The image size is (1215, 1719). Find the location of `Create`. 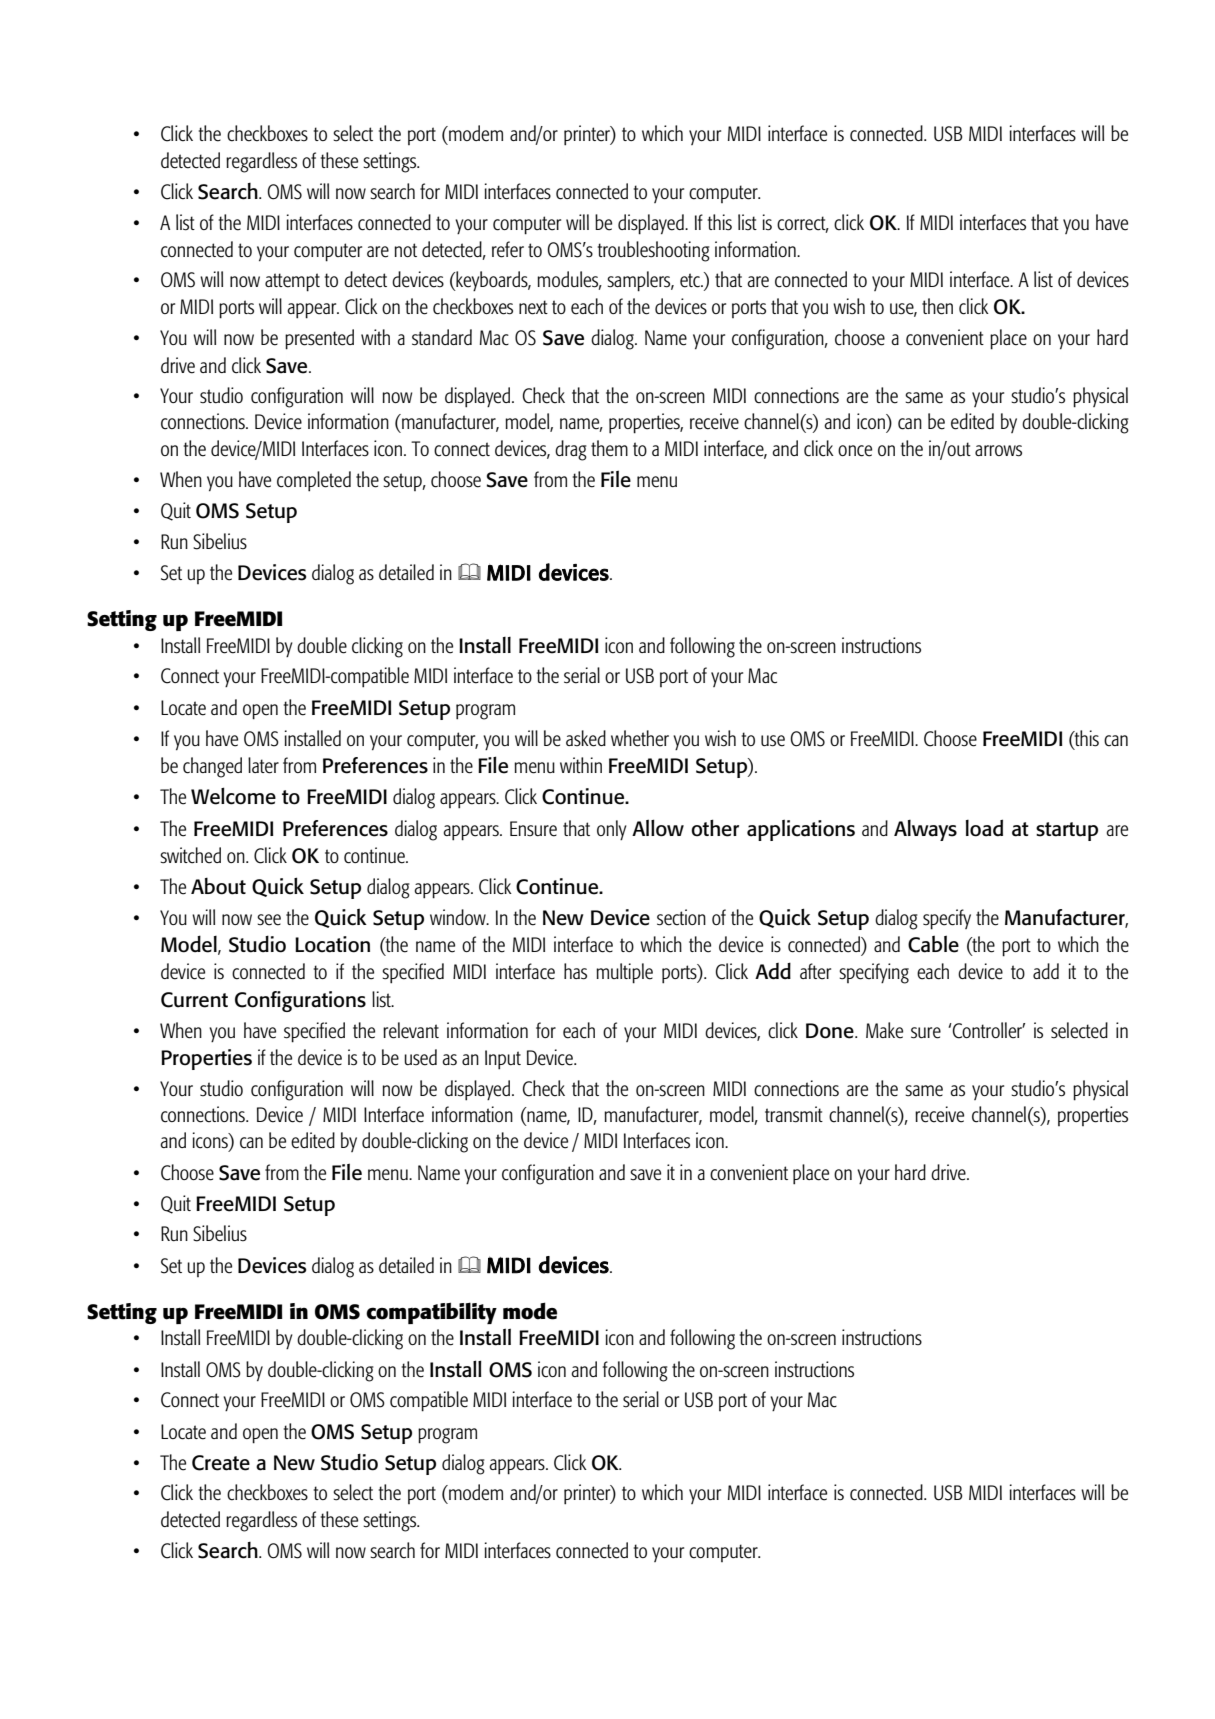

Create is located at coordinates (221, 1463).
